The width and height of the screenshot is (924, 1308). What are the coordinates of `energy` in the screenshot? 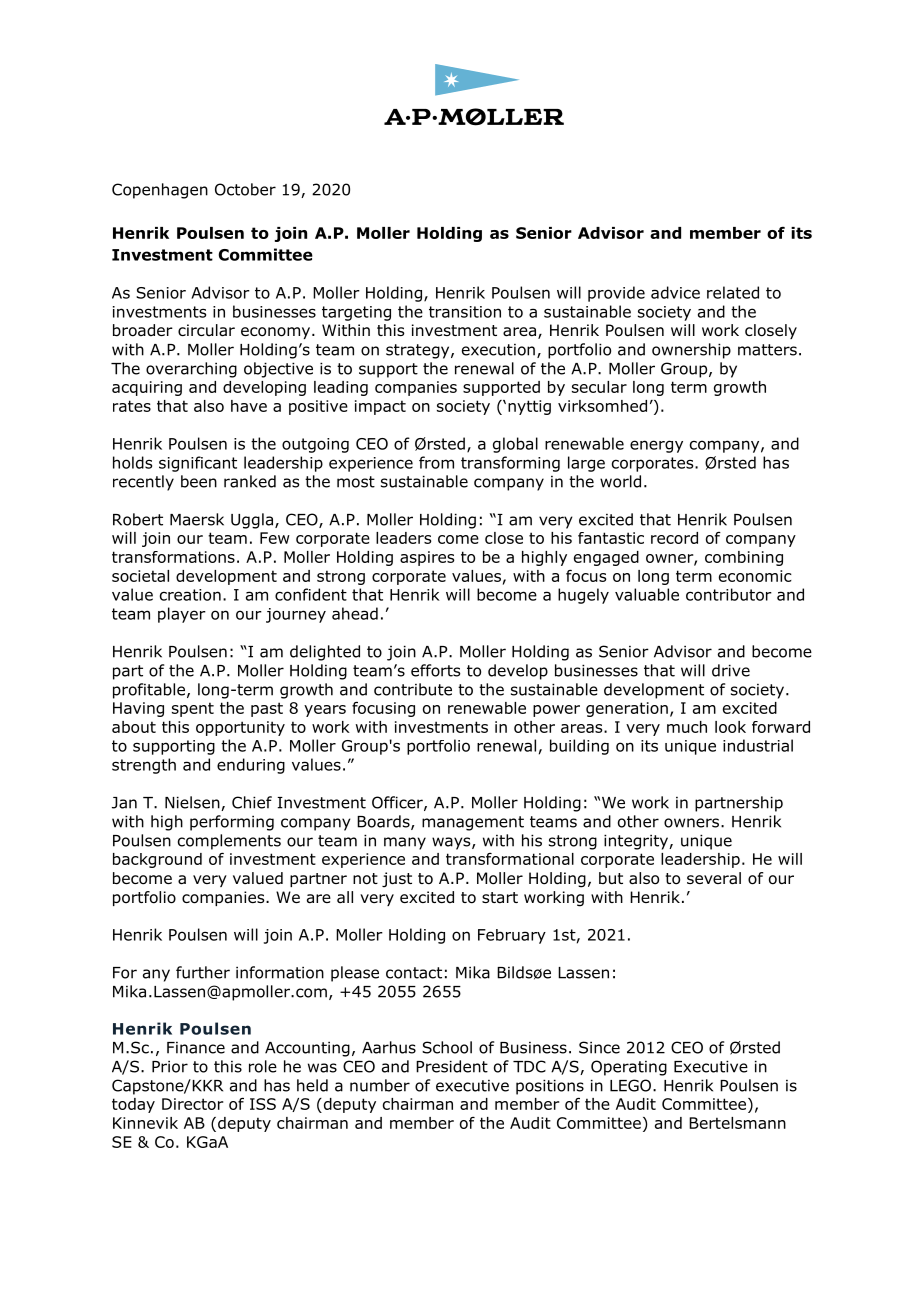 It's located at (656, 446).
